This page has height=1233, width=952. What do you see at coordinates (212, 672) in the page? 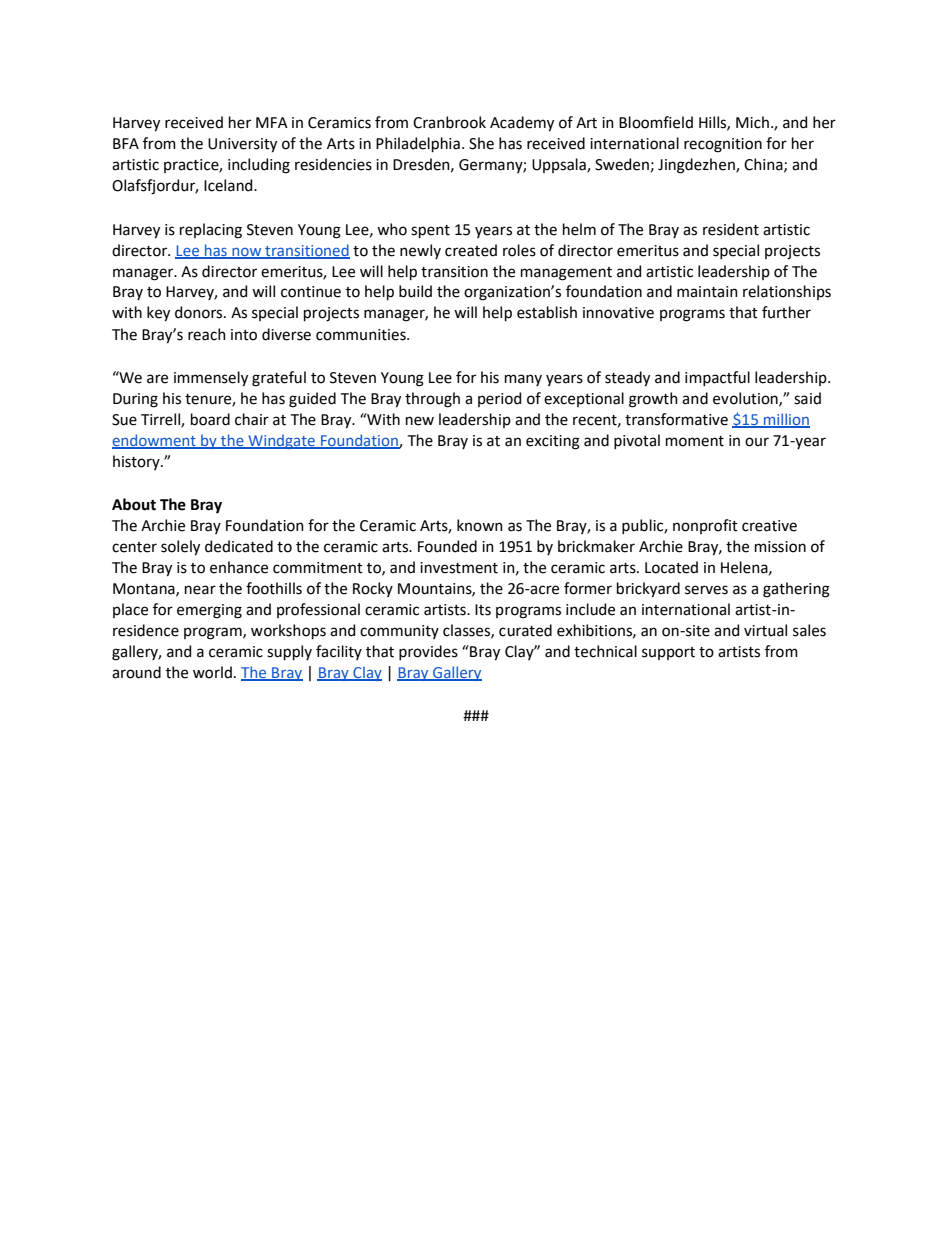
I see `world` at bounding box center [212, 672].
